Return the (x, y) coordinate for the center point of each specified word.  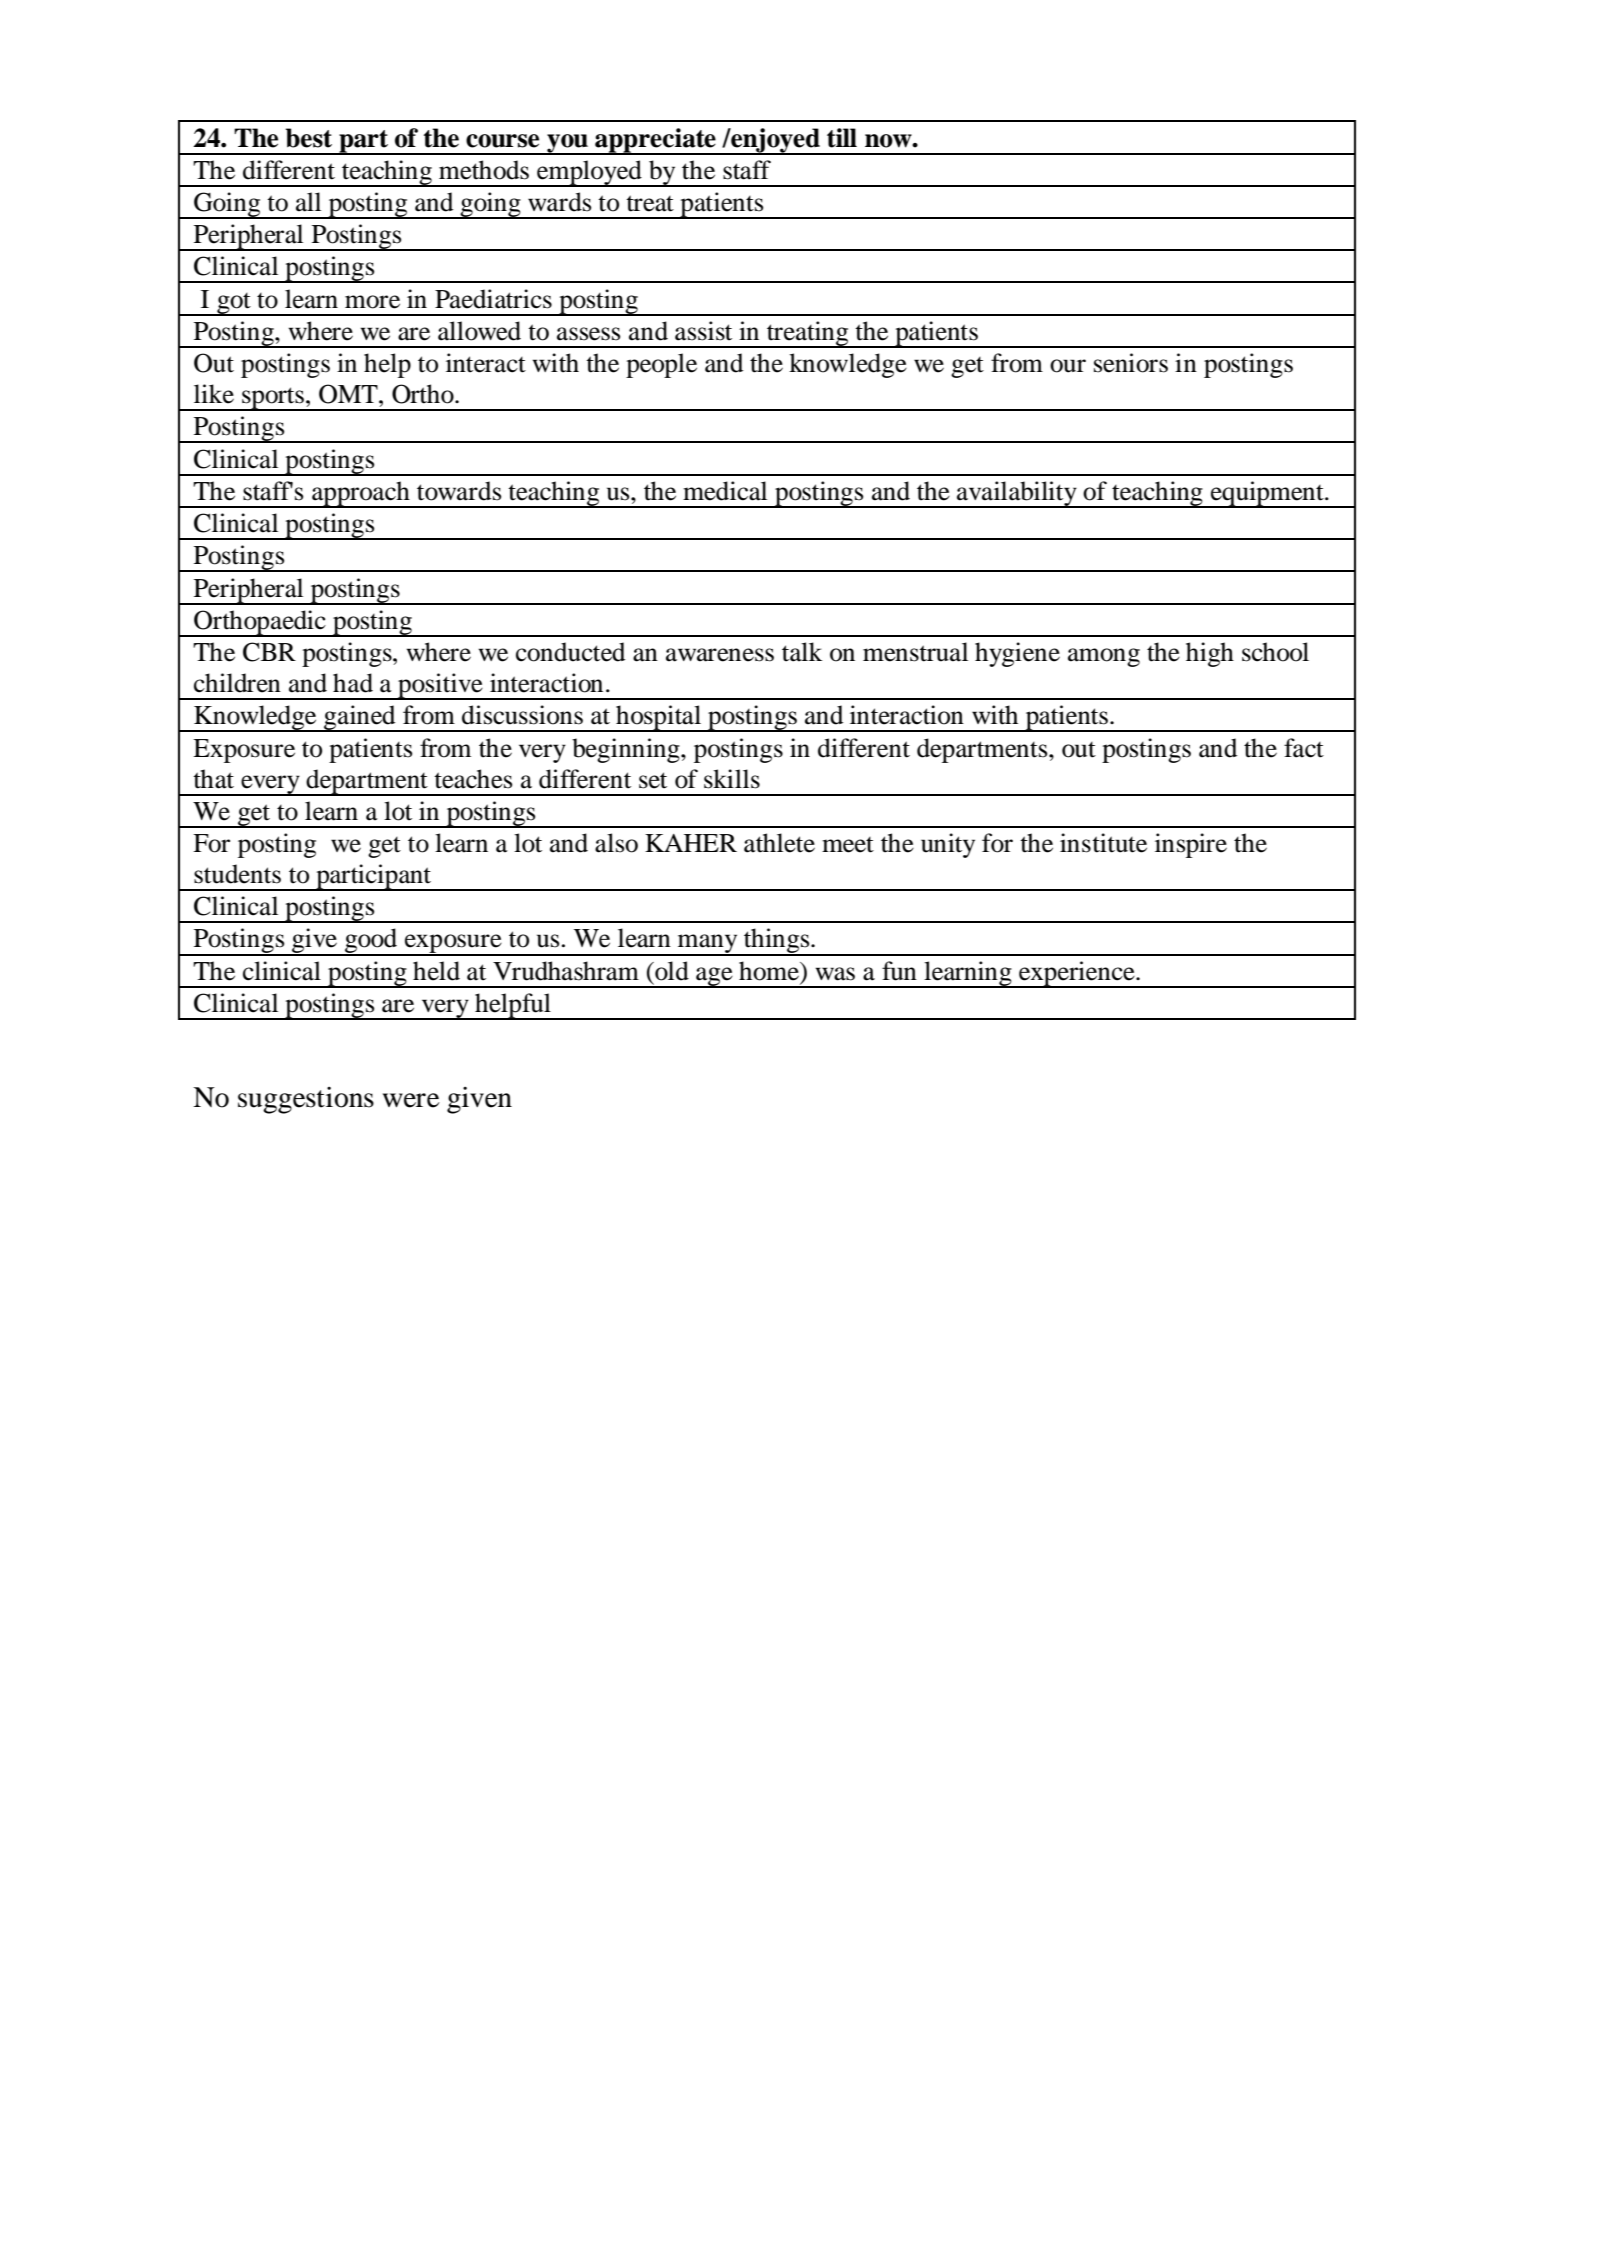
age (714, 977)
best (308, 138)
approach (361, 494)
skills (732, 779)
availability (1017, 494)
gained (360, 718)
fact (1304, 748)
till (842, 138)
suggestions (306, 1100)
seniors (1131, 363)
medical (725, 491)
